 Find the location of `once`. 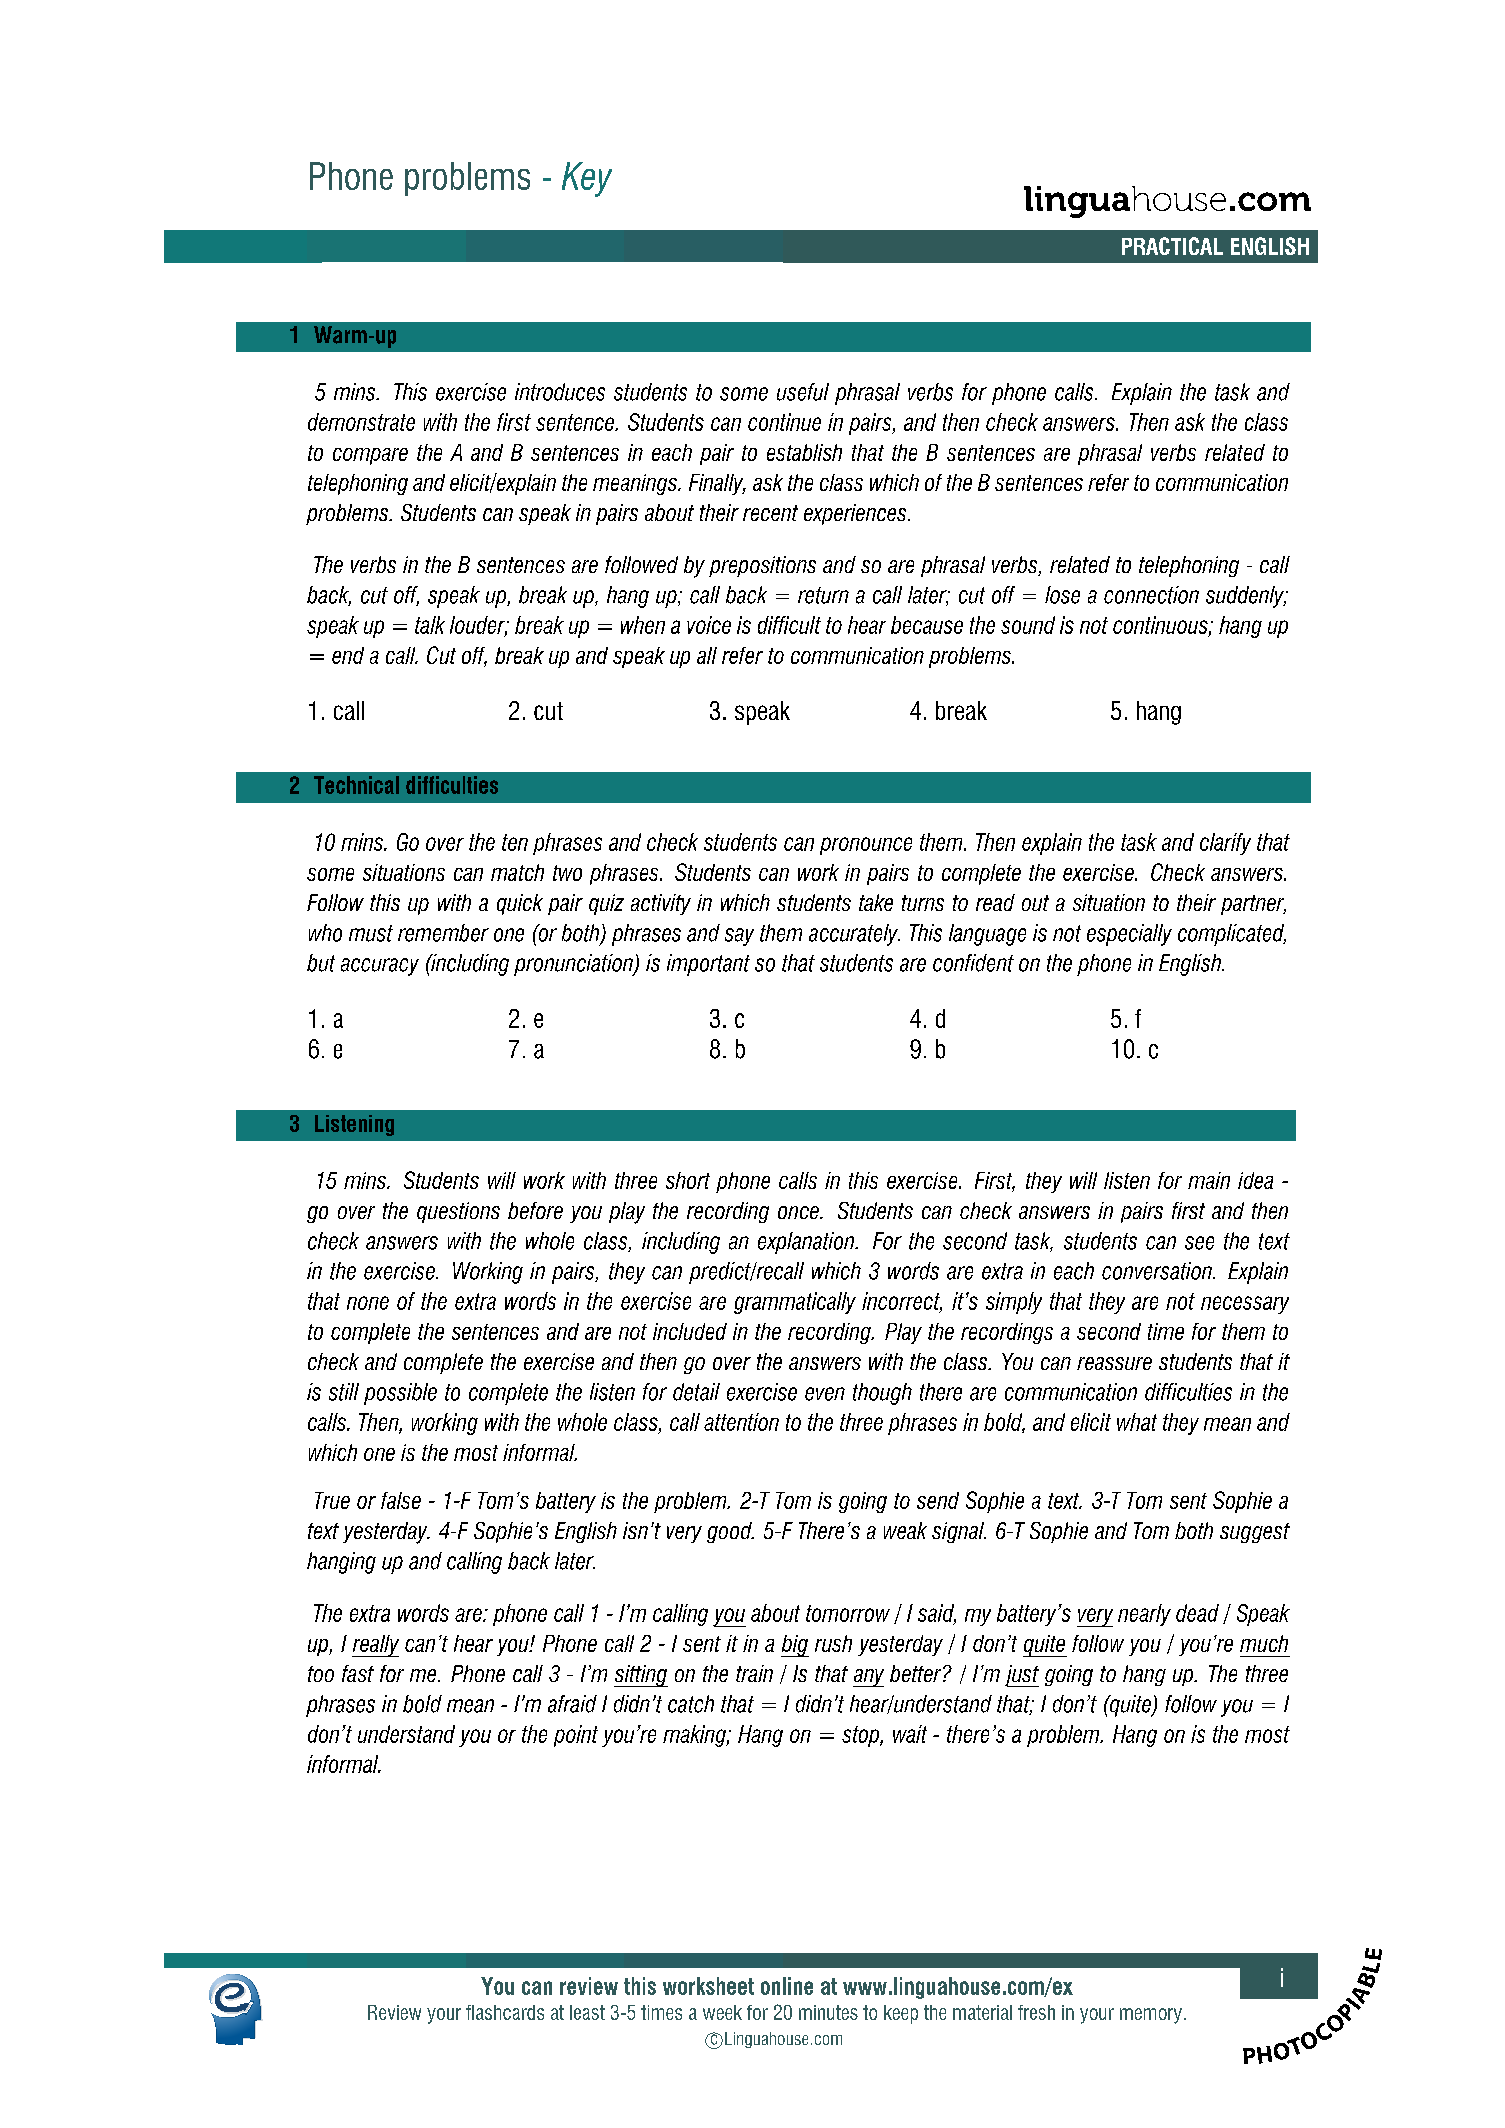

once is located at coordinates (799, 1212).
